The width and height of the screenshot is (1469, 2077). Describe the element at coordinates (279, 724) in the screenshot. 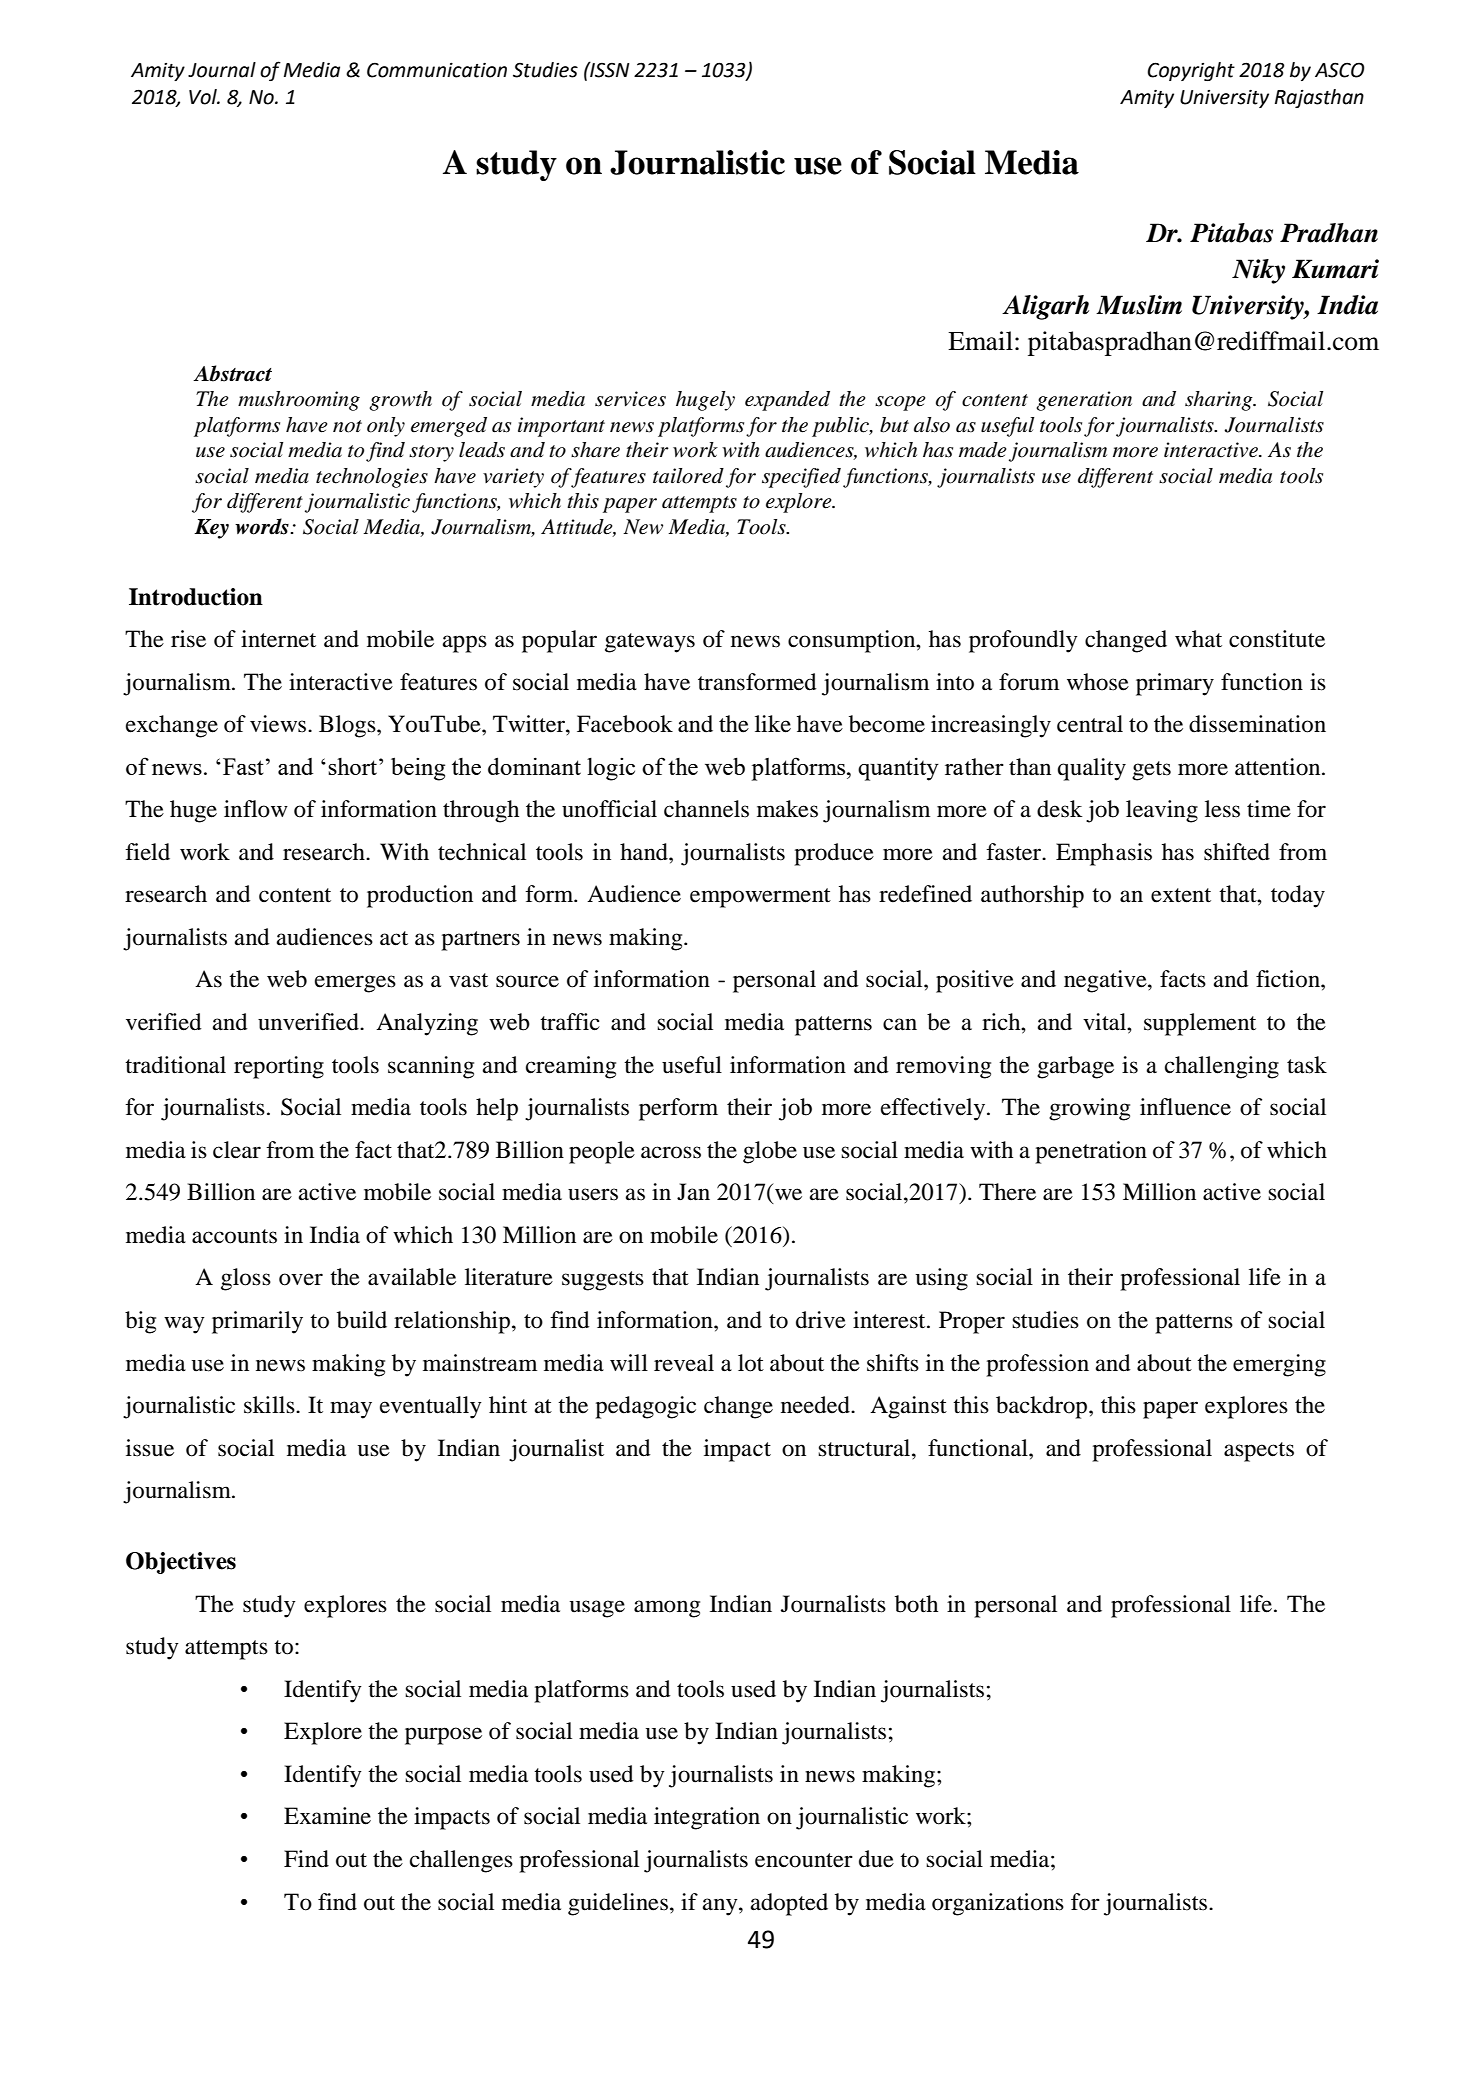

I see `views` at that location.
